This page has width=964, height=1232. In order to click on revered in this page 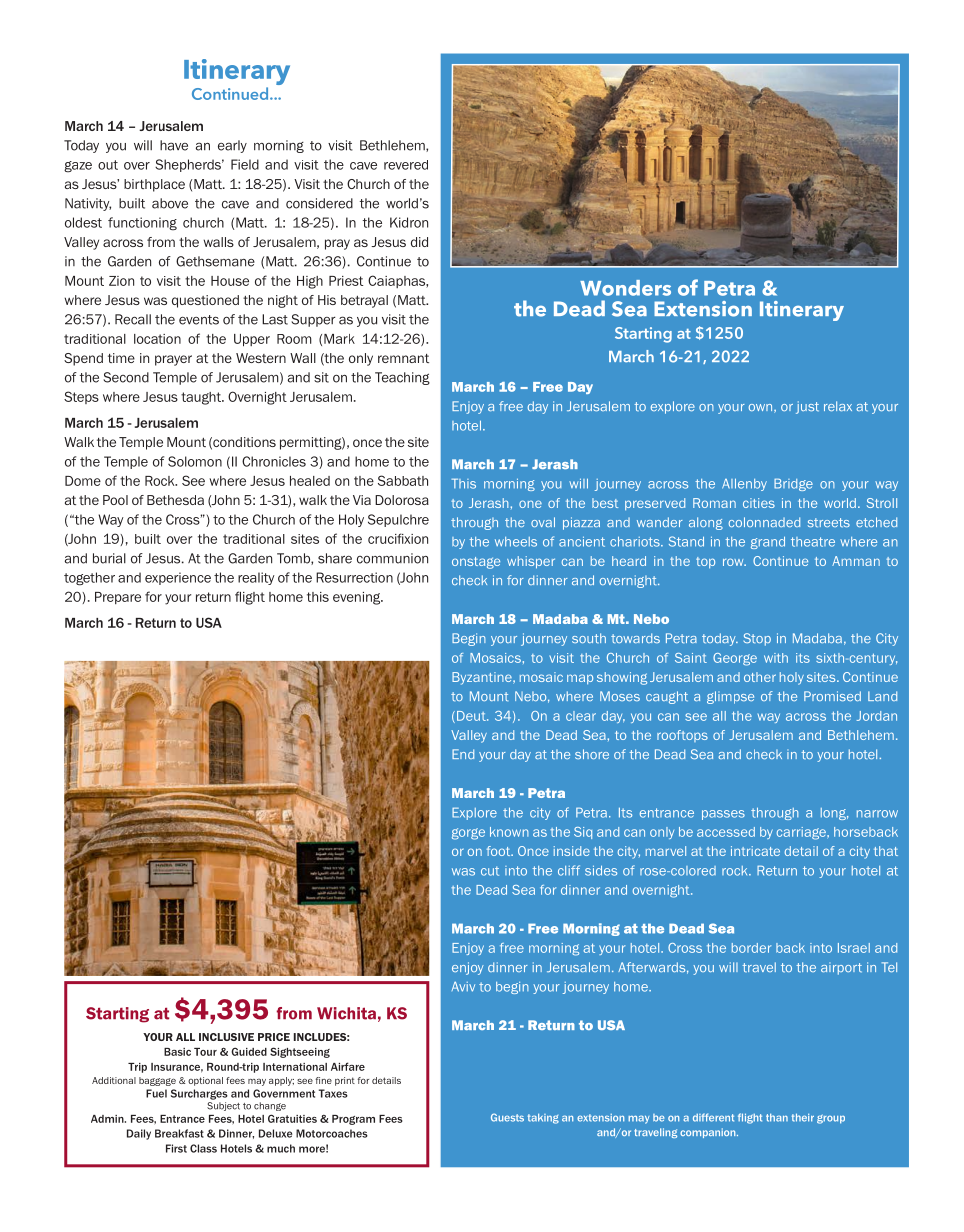, I will do `click(406, 165)`.
